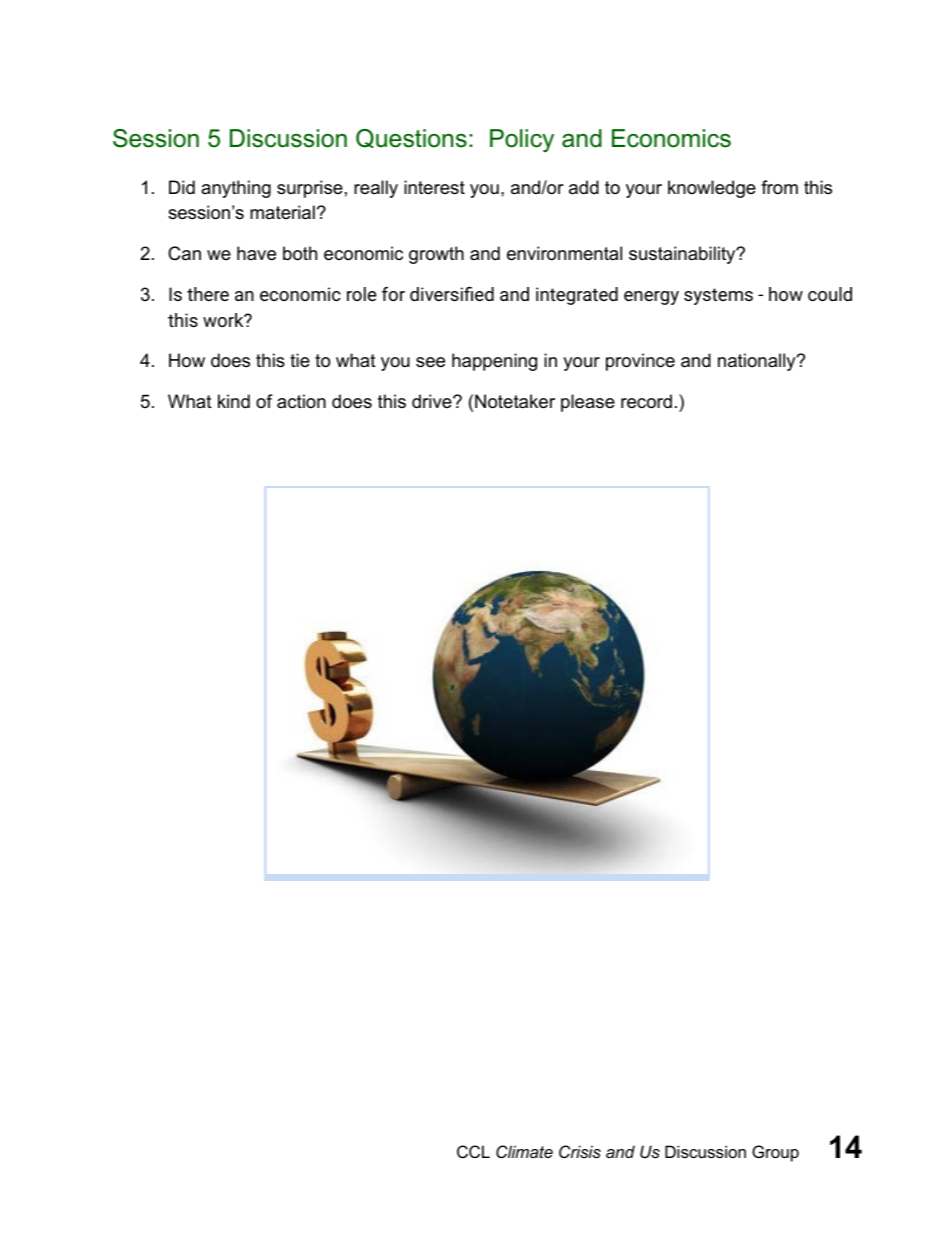 The width and height of the page is (952, 1233). What do you see at coordinates (580, 1151) in the page?
I see `Crisis` at bounding box center [580, 1151].
